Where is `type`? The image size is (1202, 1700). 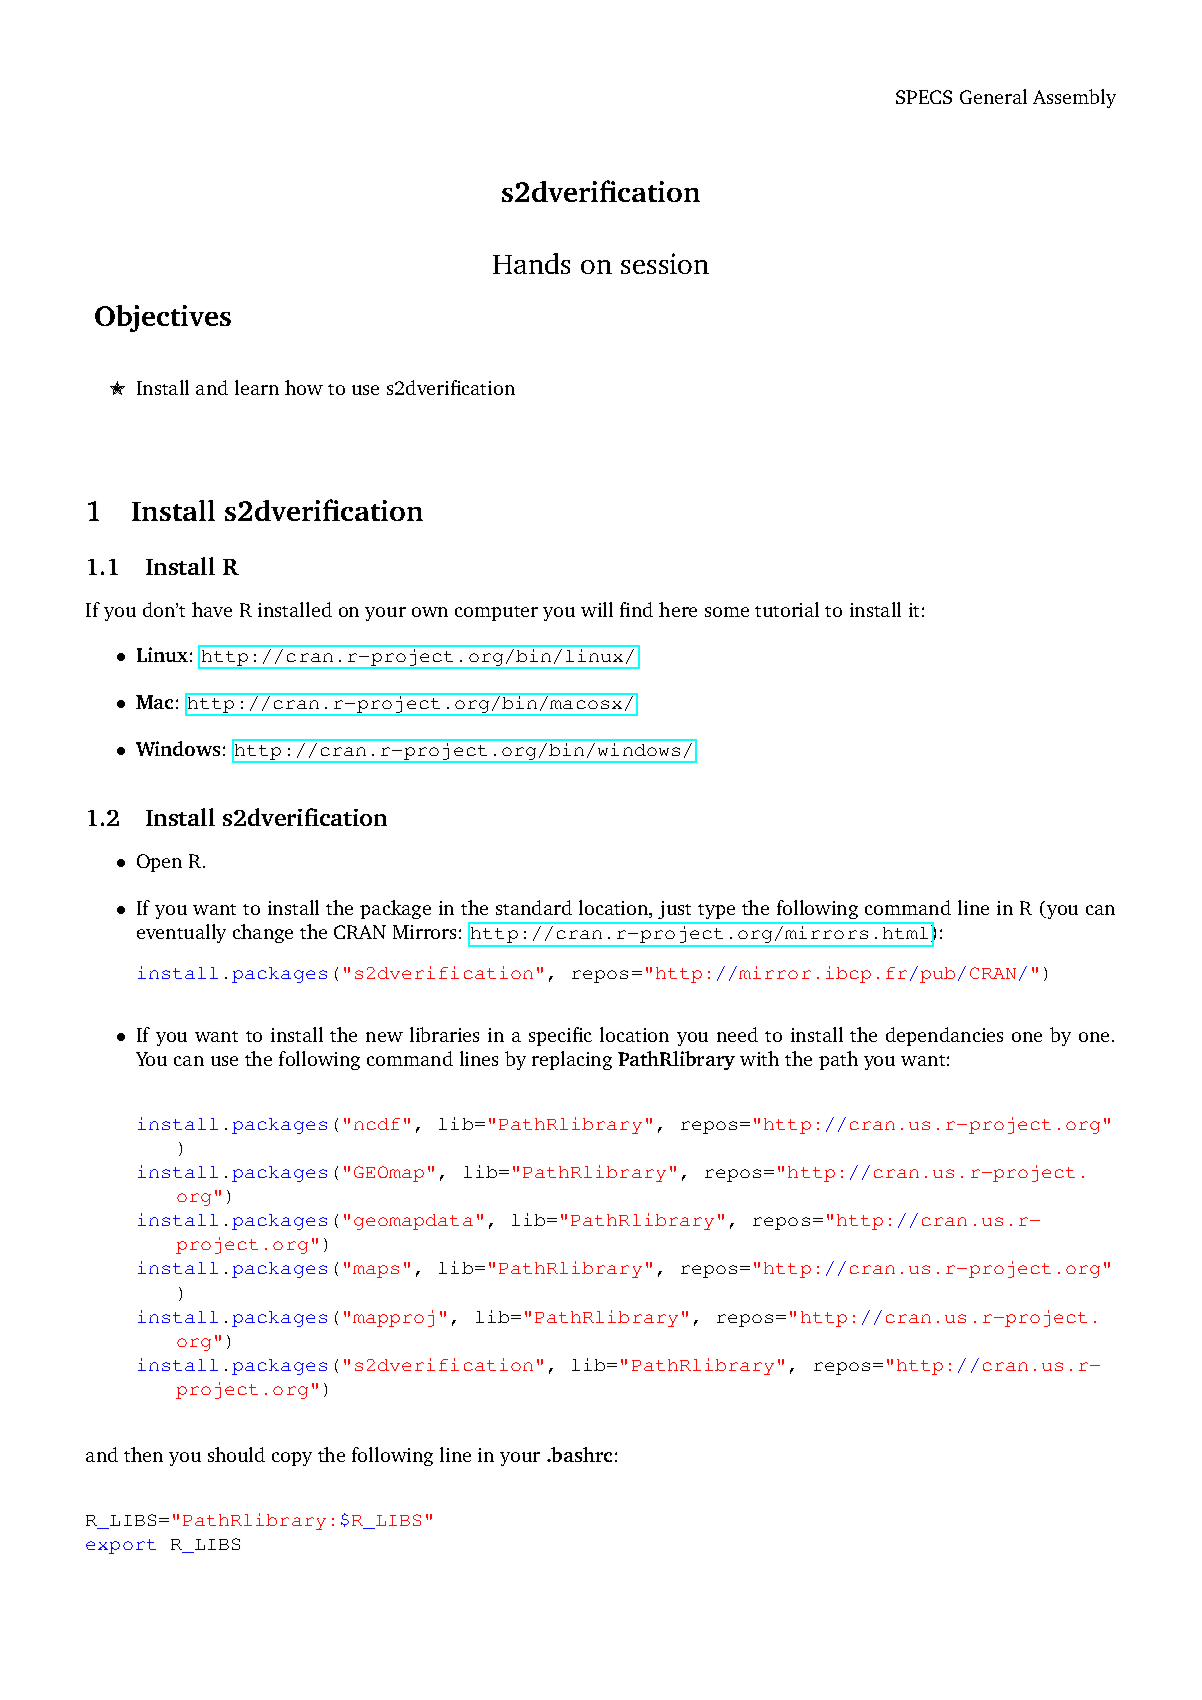 type is located at coordinates (716, 911).
